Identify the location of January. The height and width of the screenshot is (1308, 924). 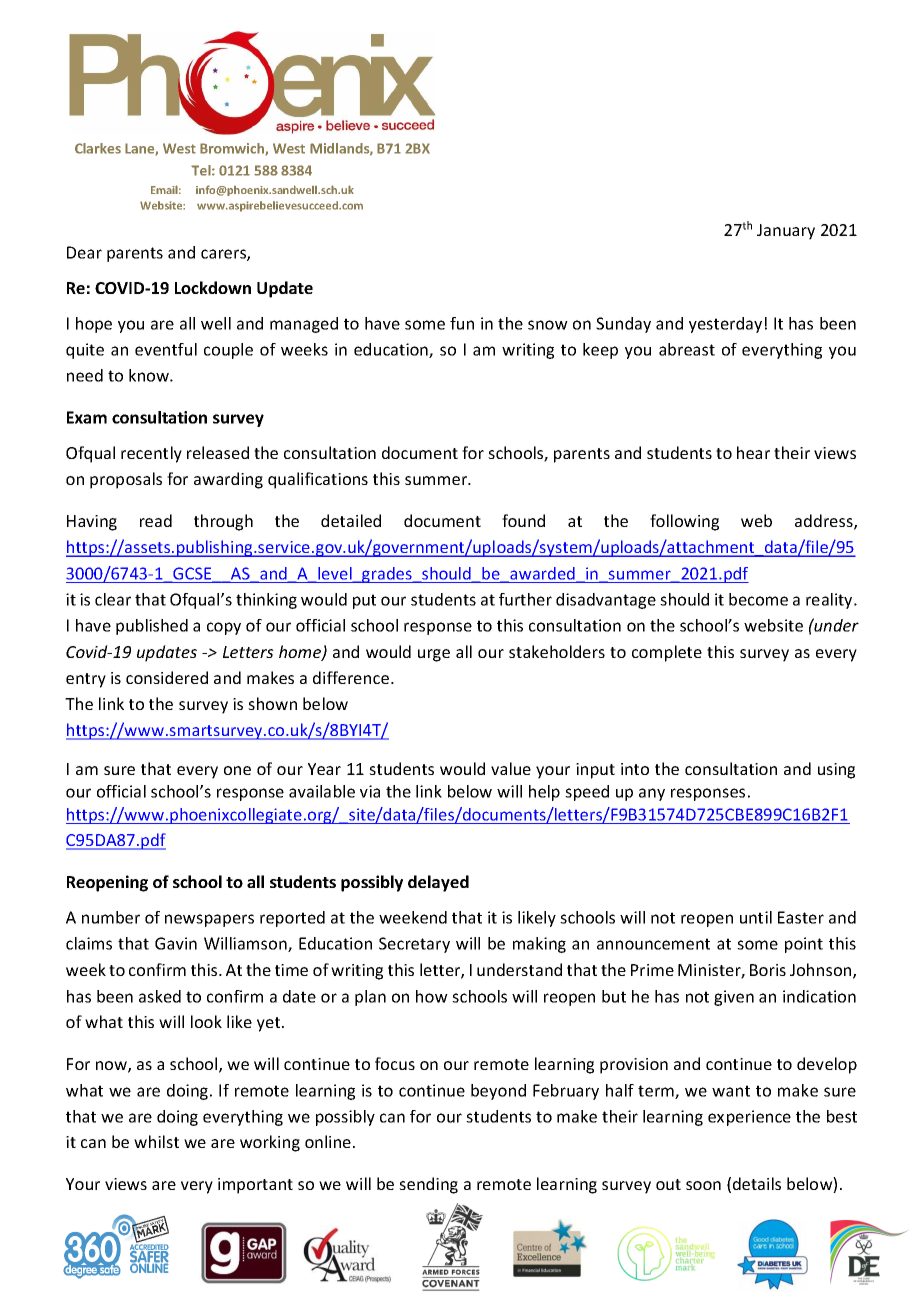
(786, 232).
